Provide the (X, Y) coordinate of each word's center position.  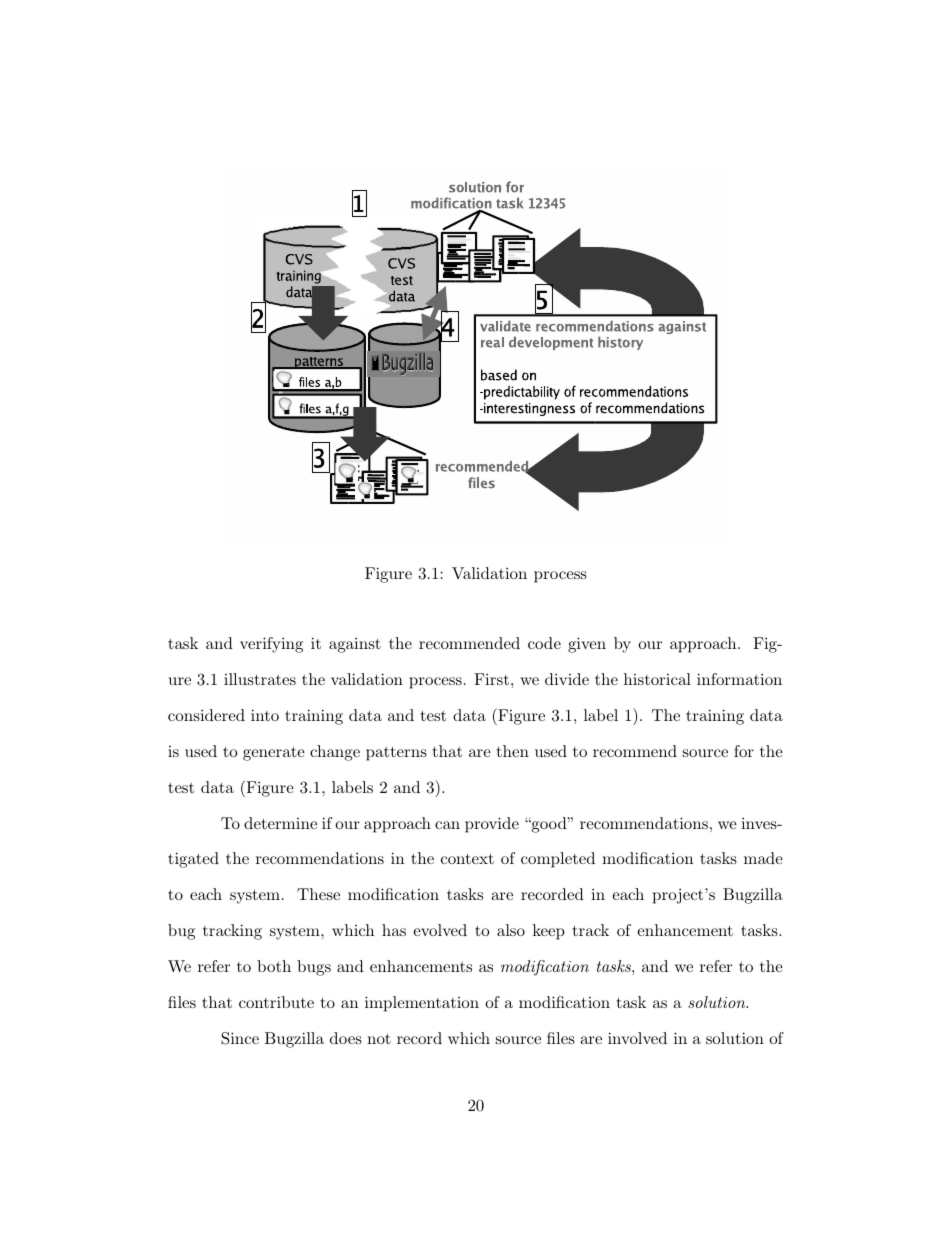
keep (549, 932)
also (511, 930)
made (763, 858)
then (513, 751)
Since (240, 1038)
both (274, 966)
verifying (271, 645)
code (544, 643)
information (739, 679)
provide (492, 825)
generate (274, 753)
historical (657, 679)
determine (280, 823)
